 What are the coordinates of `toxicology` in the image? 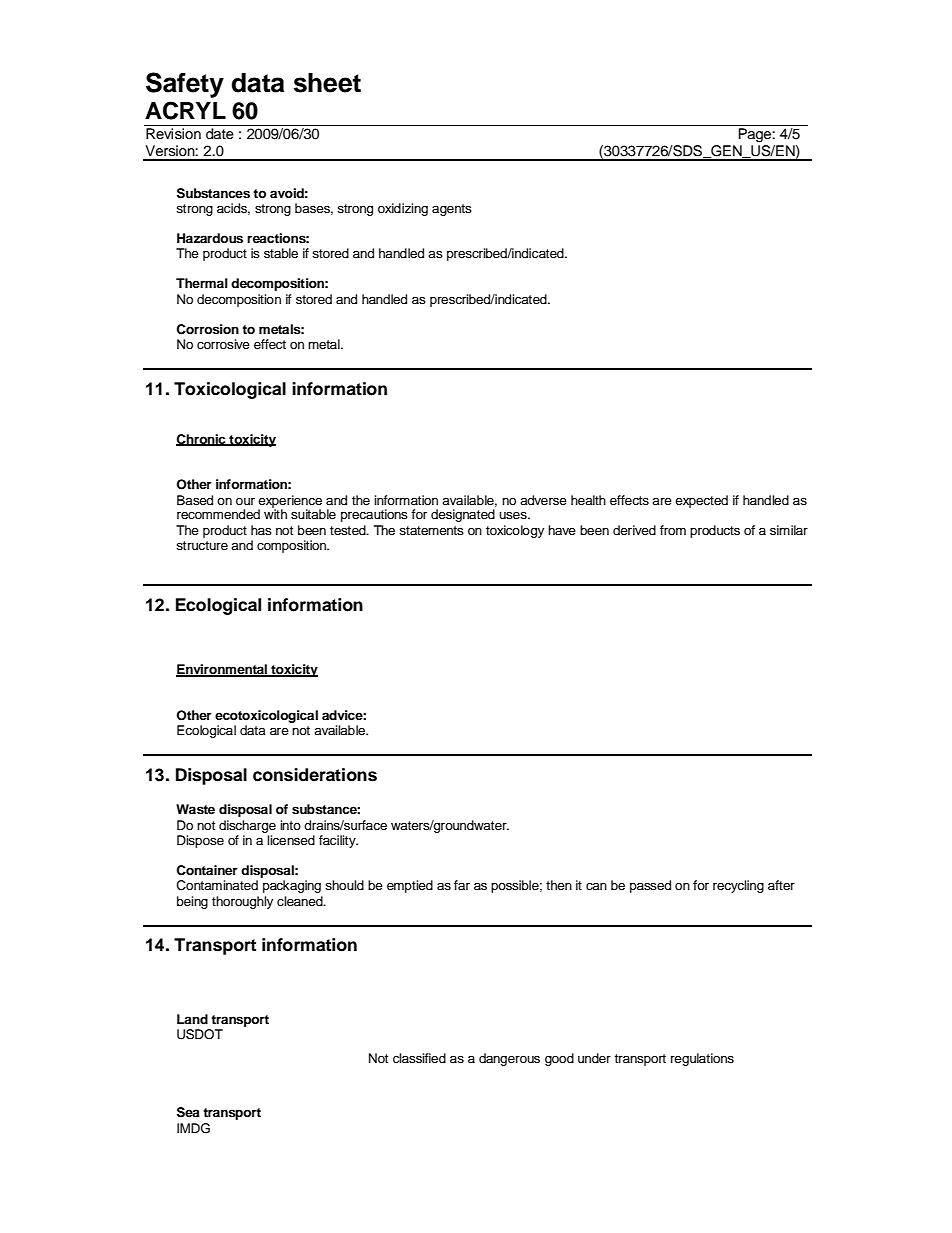 It's located at (515, 531).
